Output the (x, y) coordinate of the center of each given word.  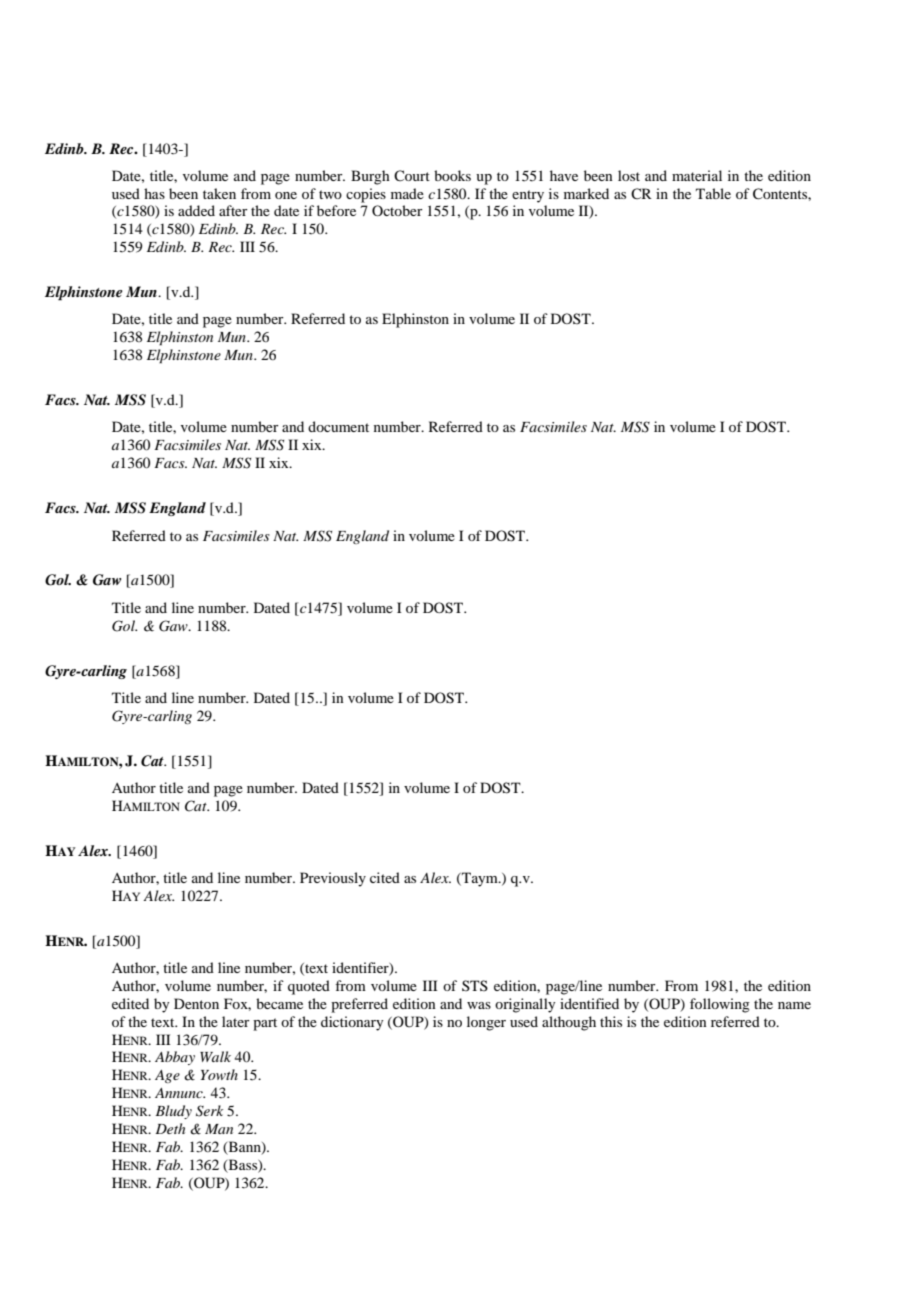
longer (486, 1023)
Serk (209, 1111)
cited (385, 877)
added (196, 210)
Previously (333, 879)
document (338, 426)
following (720, 1005)
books (452, 175)
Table (713, 193)
